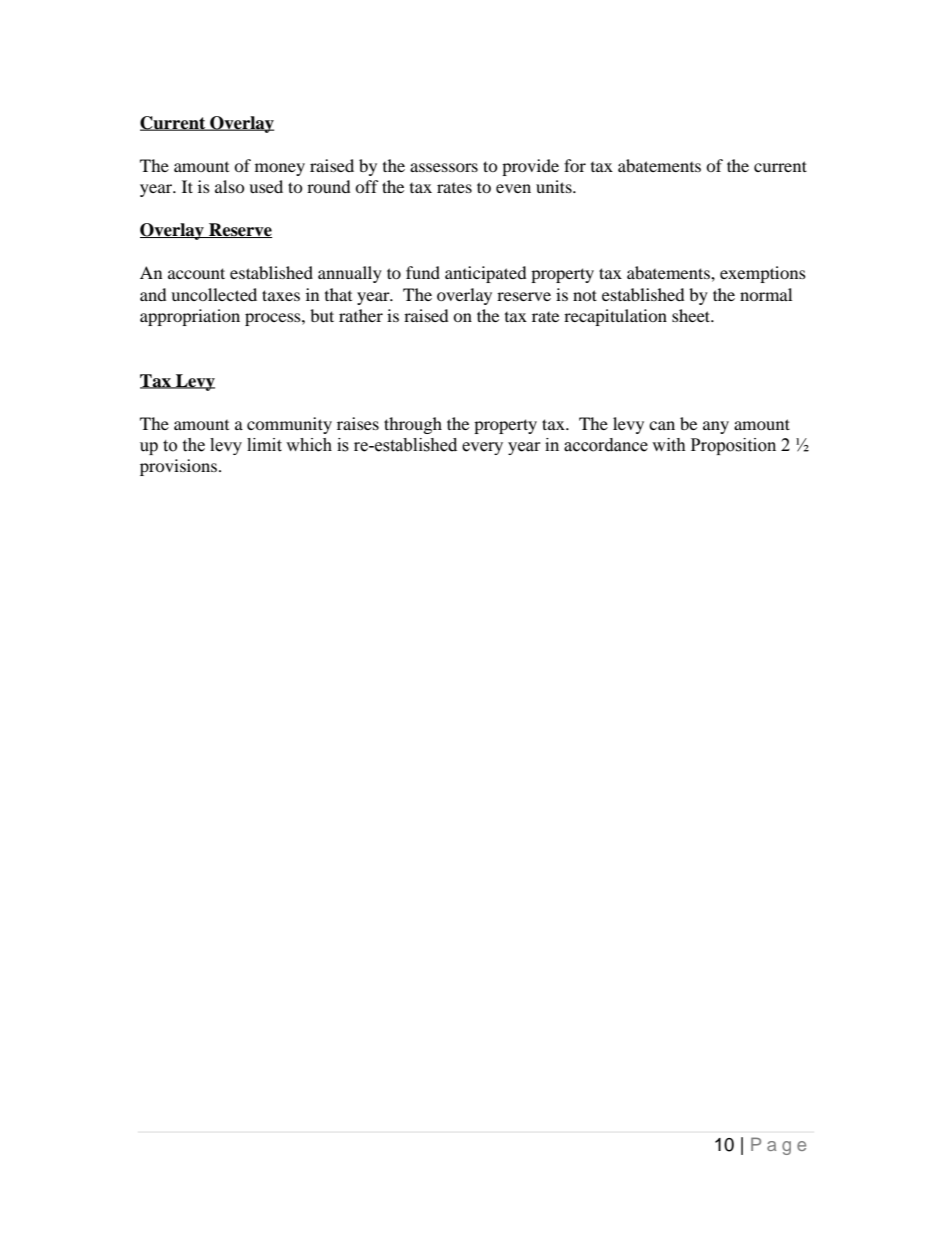  I want to click on for, so click(575, 165).
